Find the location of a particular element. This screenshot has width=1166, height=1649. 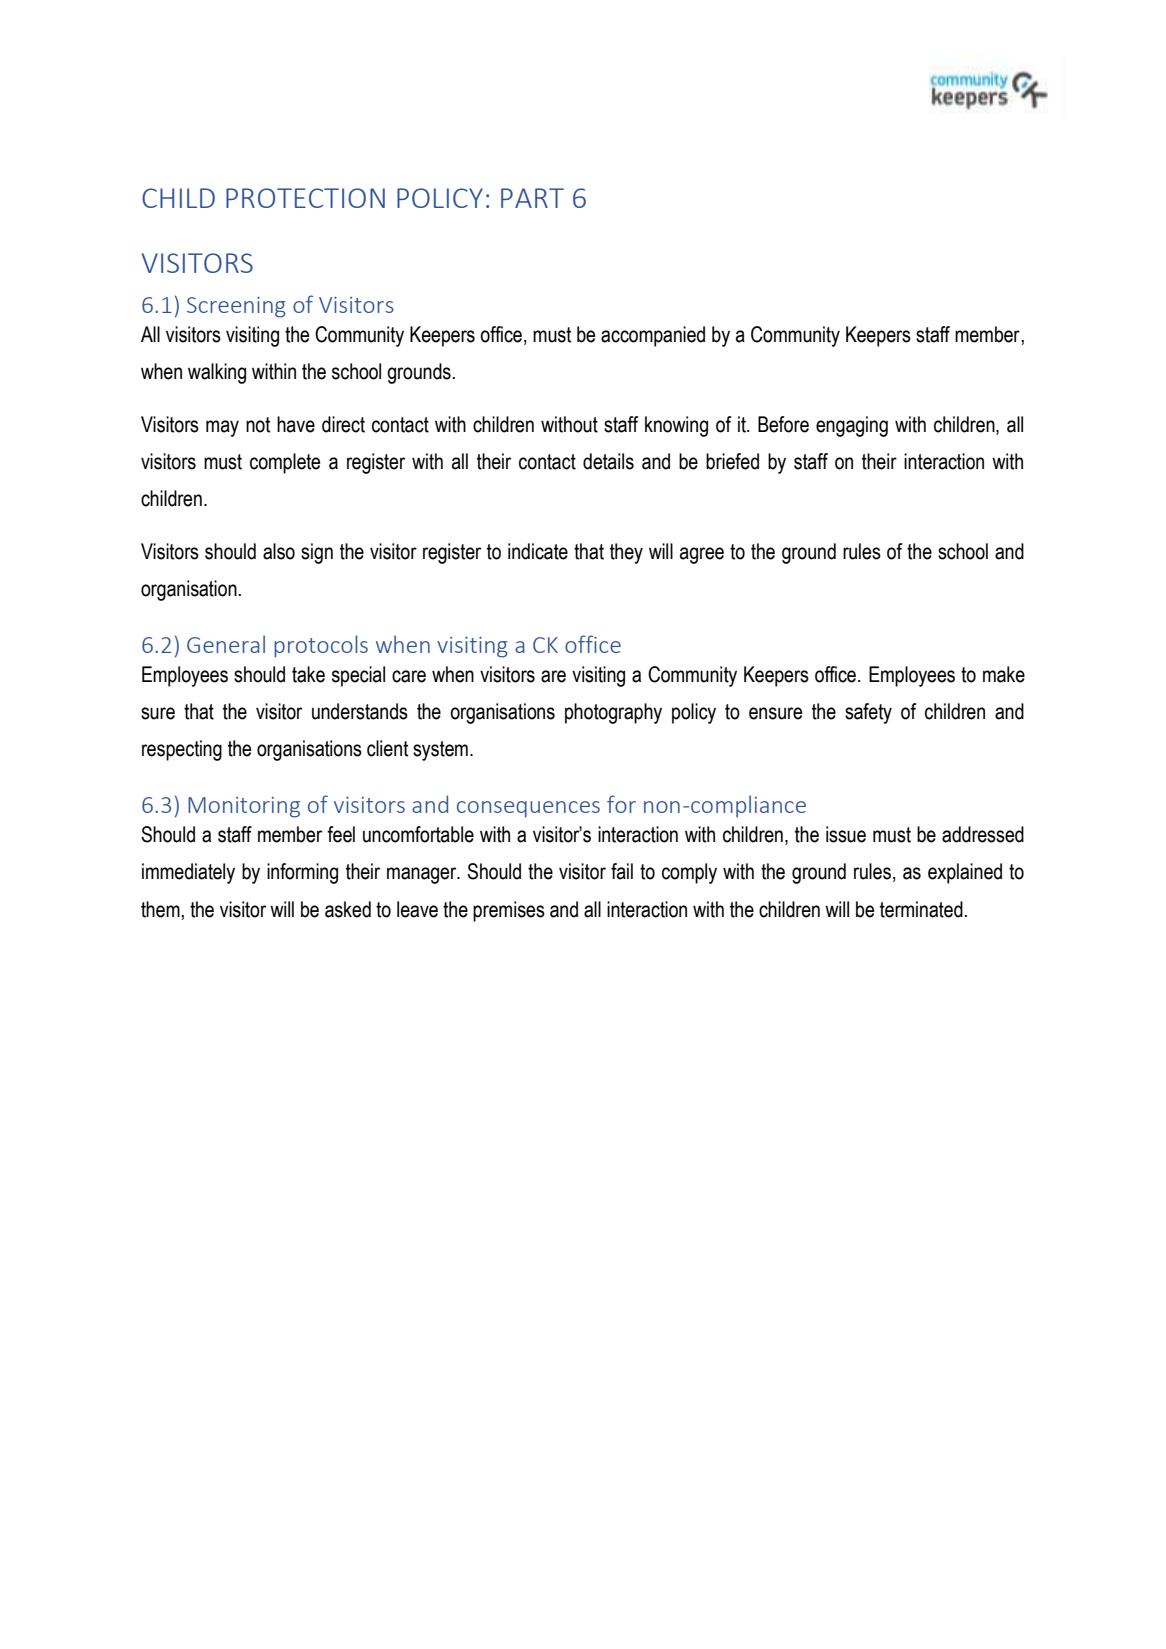

briefed is located at coordinates (732, 461).
